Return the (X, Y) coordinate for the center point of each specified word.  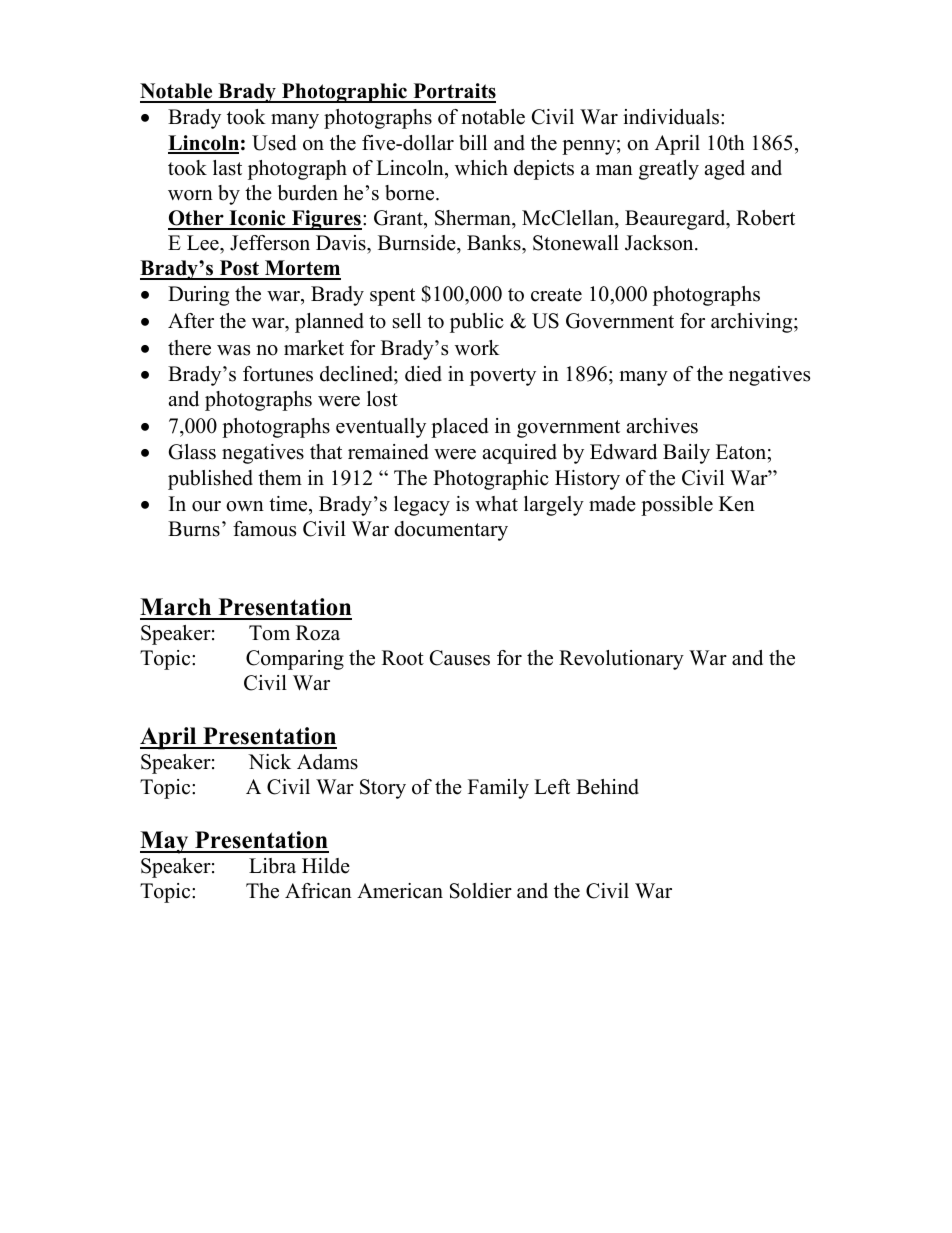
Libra (272, 866)
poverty (503, 377)
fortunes (278, 374)
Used (274, 143)
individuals (671, 117)
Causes (460, 658)
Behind (607, 787)
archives (662, 426)
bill (473, 143)
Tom (269, 633)
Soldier (481, 891)
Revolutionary (621, 660)
